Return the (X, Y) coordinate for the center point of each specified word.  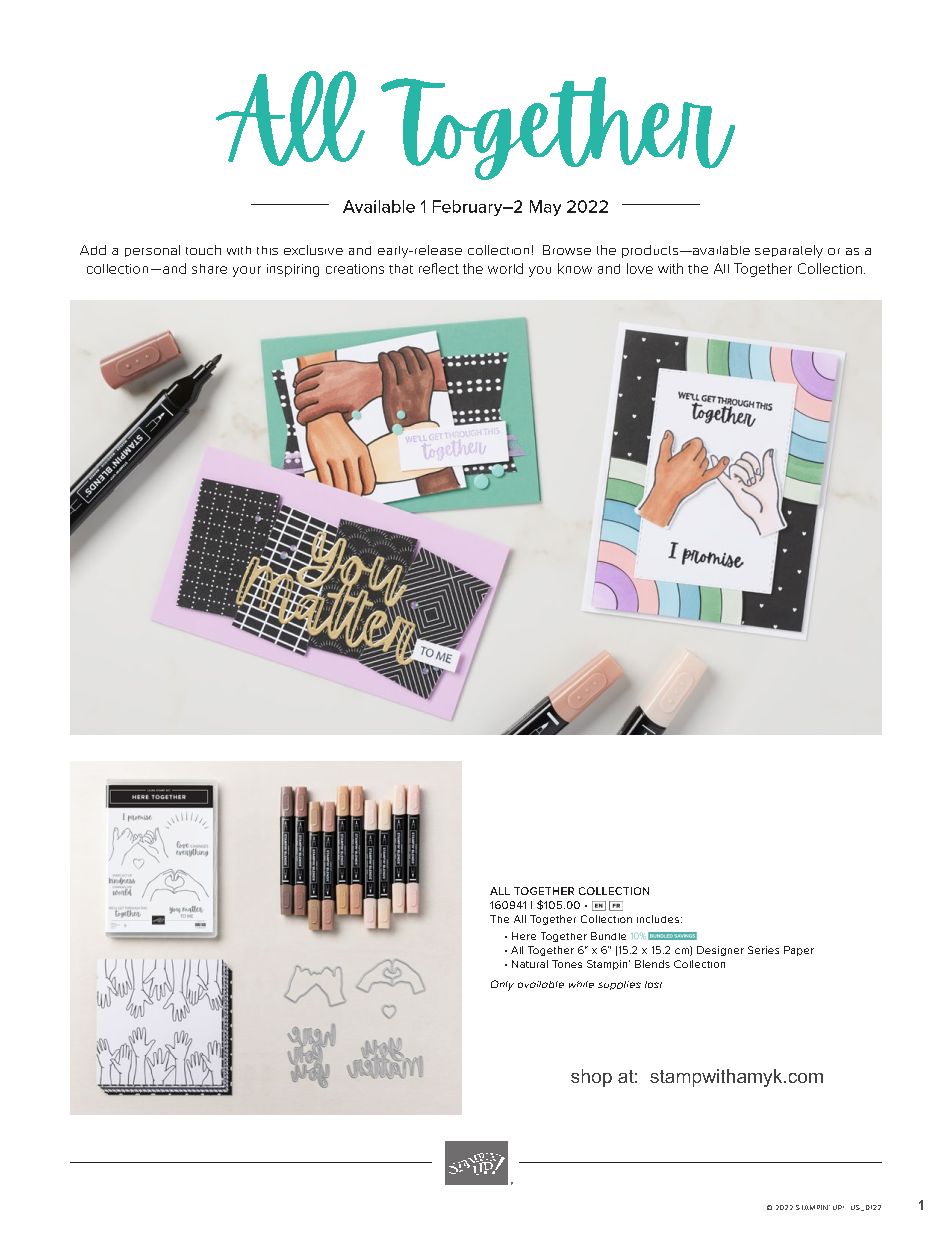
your (247, 271)
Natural (530, 964)
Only (502, 985)
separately (789, 251)
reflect (439, 268)
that (401, 269)
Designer (720, 951)
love (640, 268)
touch (203, 250)
